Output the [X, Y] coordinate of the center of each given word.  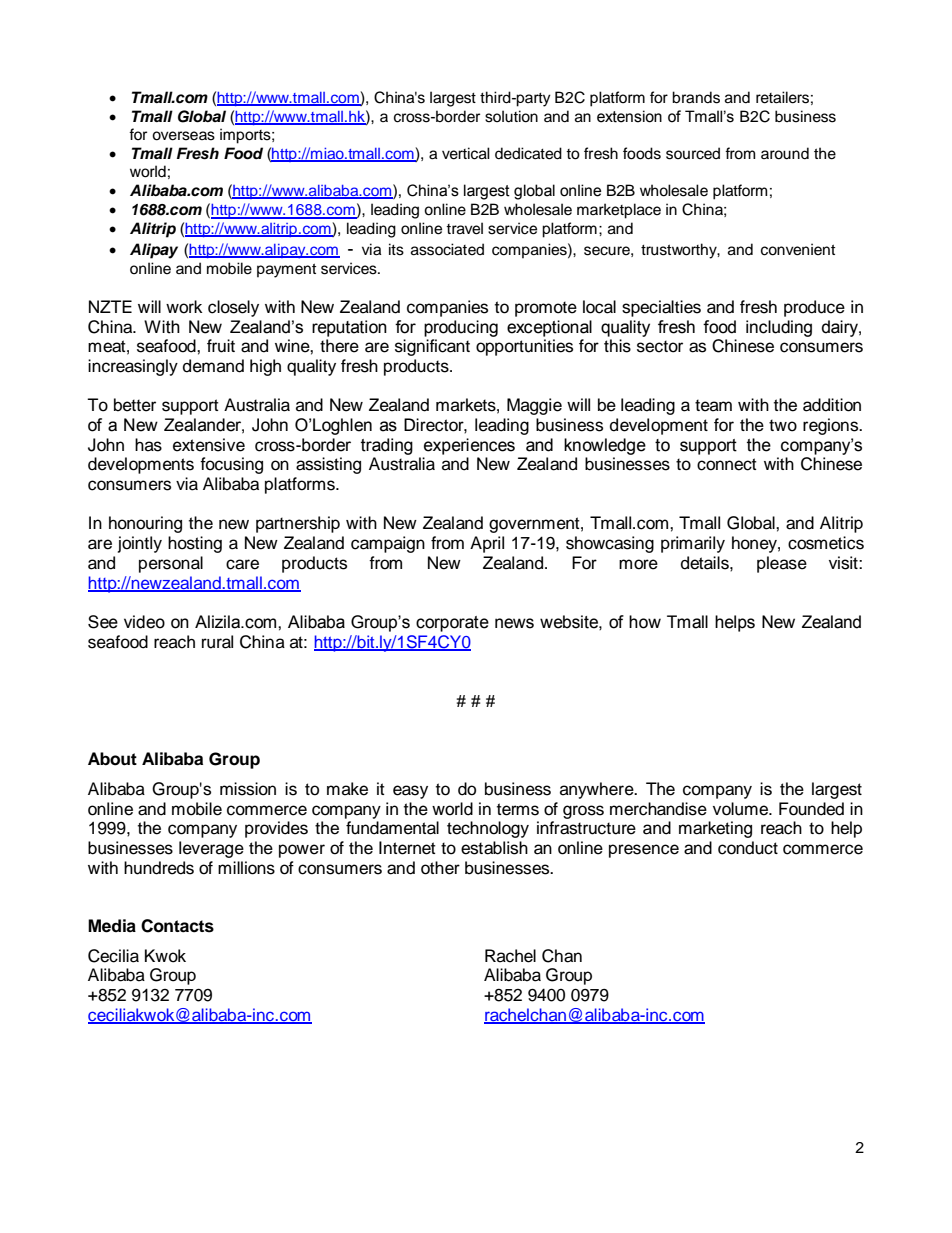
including [779, 328]
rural [217, 642]
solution [511, 116]
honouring [145, 524]
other [440, 868]
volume [742, 809]
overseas [183, 136]
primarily [693, 544]
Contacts [177, 926]
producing [461, 328]
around [785, 153]
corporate [452, 624]
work [184, 307]
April [487, 544]
